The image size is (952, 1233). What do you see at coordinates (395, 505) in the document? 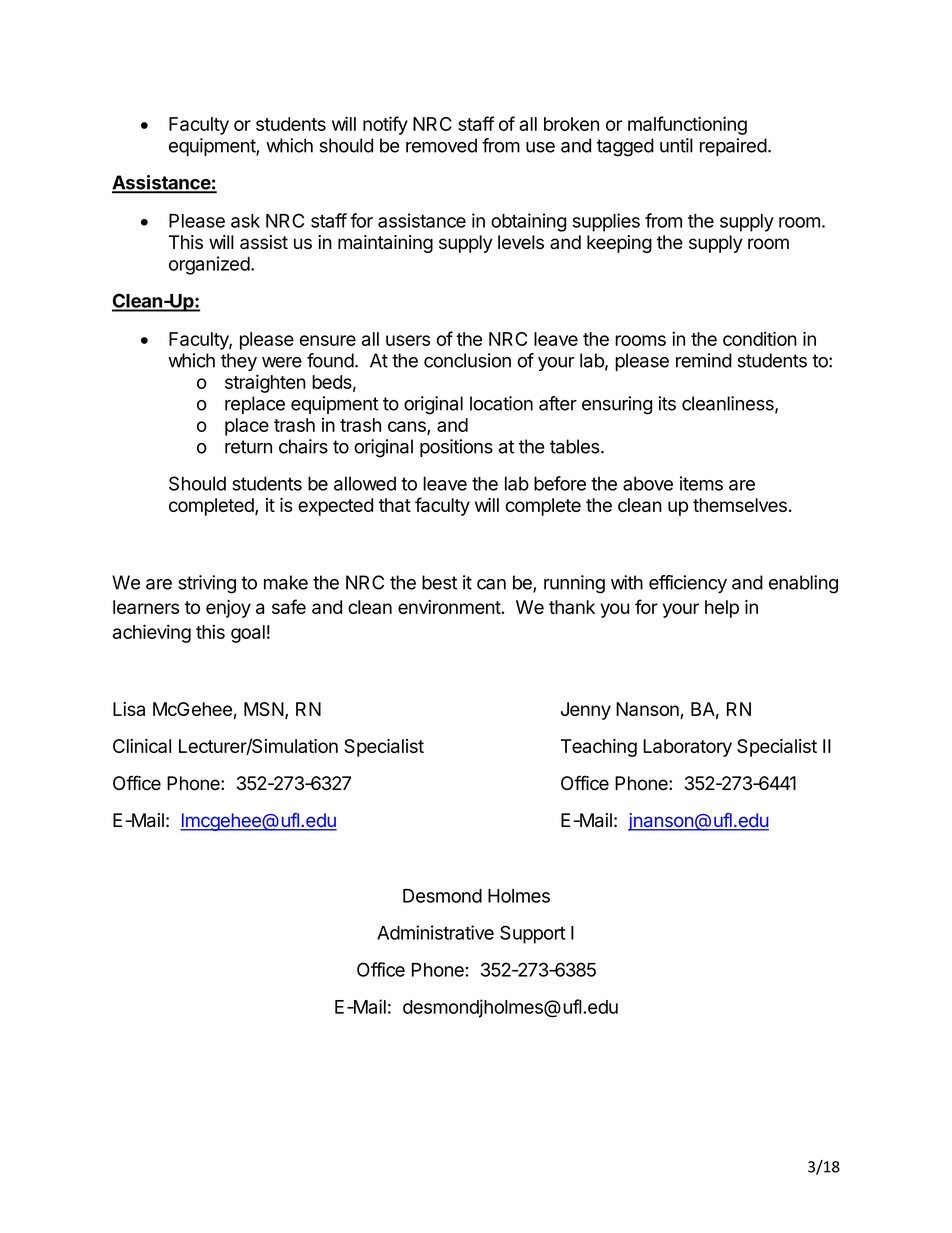
I see `that` at bounding box center [395, 505].
